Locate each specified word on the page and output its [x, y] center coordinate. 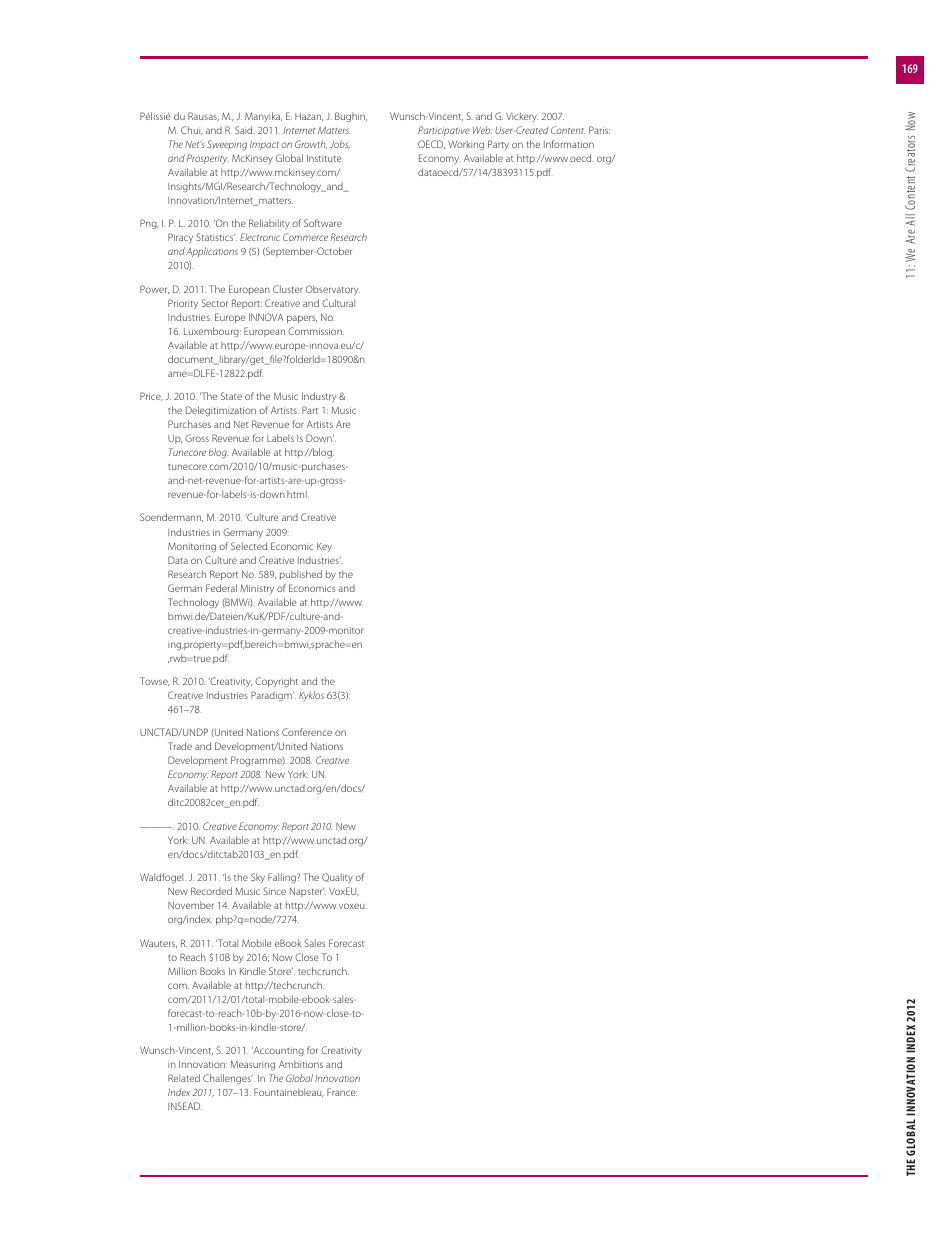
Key [324, 547]
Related [184, 1078]
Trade [180, 746]
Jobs [340, 144]
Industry [319, 397]
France [342, 1092]
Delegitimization [221, 411]
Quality [337, 878]
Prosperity [207, 159]
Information [569, 144]
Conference [307, 732]
